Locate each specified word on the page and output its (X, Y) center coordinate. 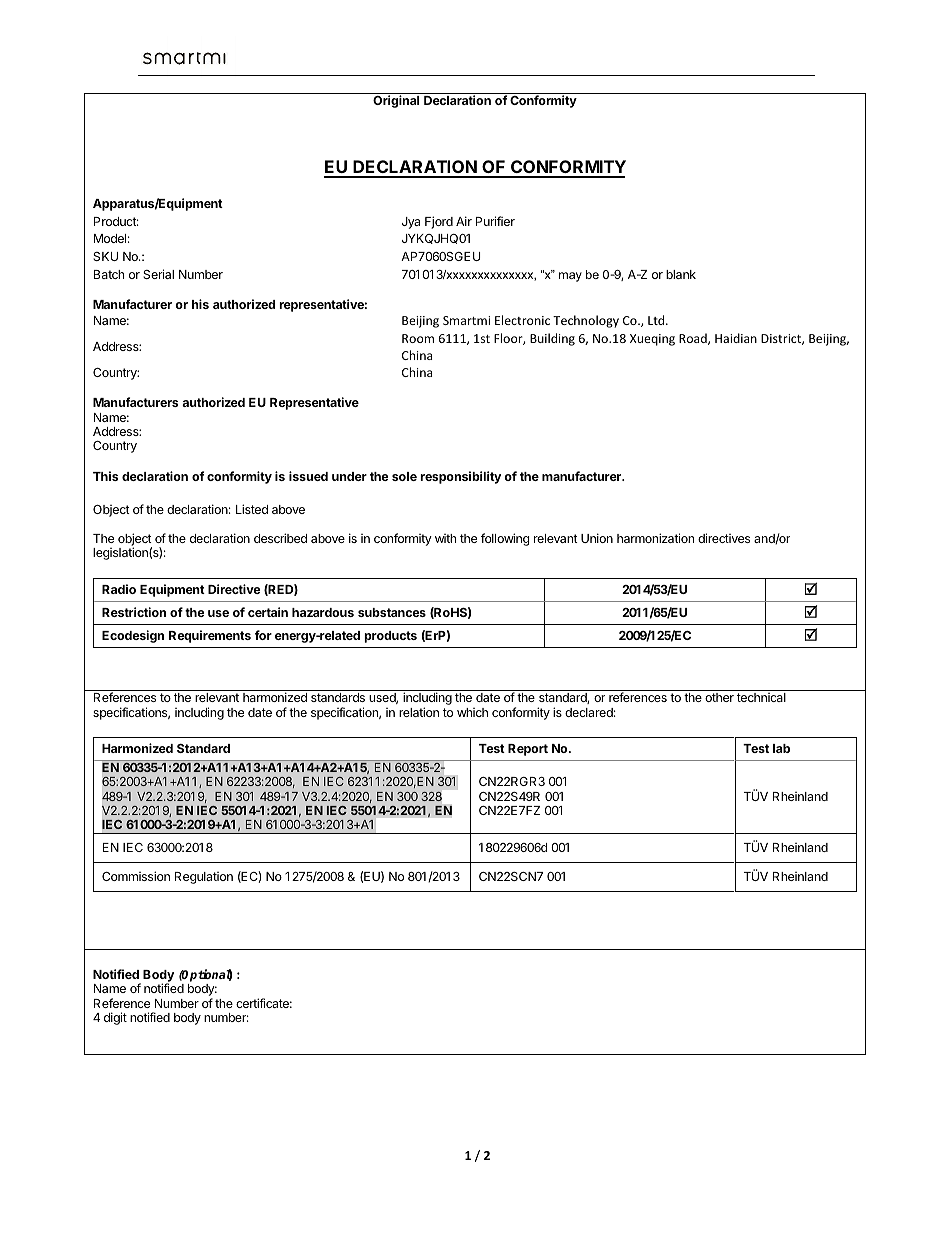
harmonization (655, 538)
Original (396, 101)
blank (681, 274)
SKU (105, 256)
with (445, 538)
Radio (119, 589)
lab (781, 748)
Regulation (204, 878)
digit (115, 1018)
